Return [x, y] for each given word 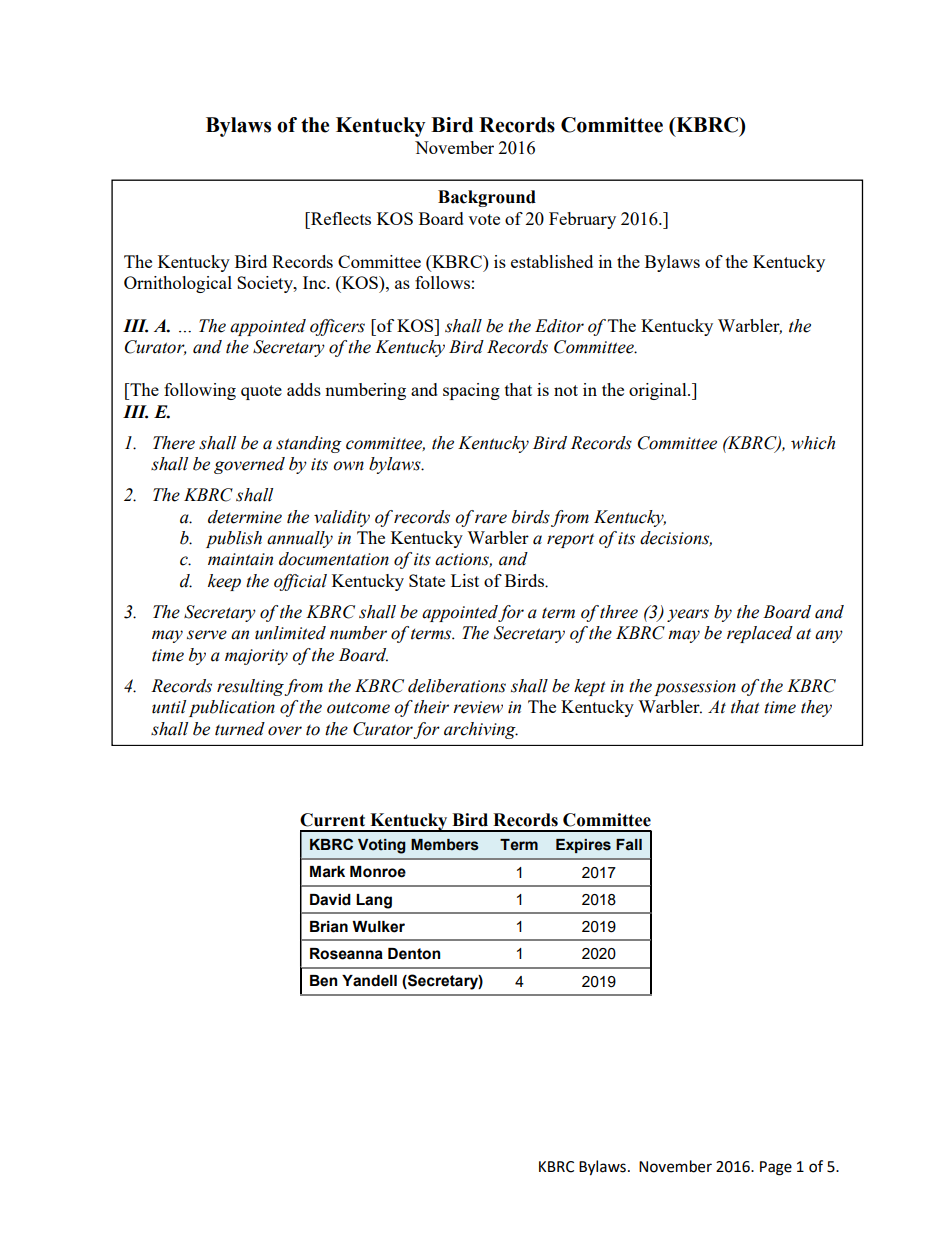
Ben [323, 981]
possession [695, 688]
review [478, 707]
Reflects [340, 218]
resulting [251, 687]
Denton [414, 954]
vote [484, 219]
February [582, 220]
